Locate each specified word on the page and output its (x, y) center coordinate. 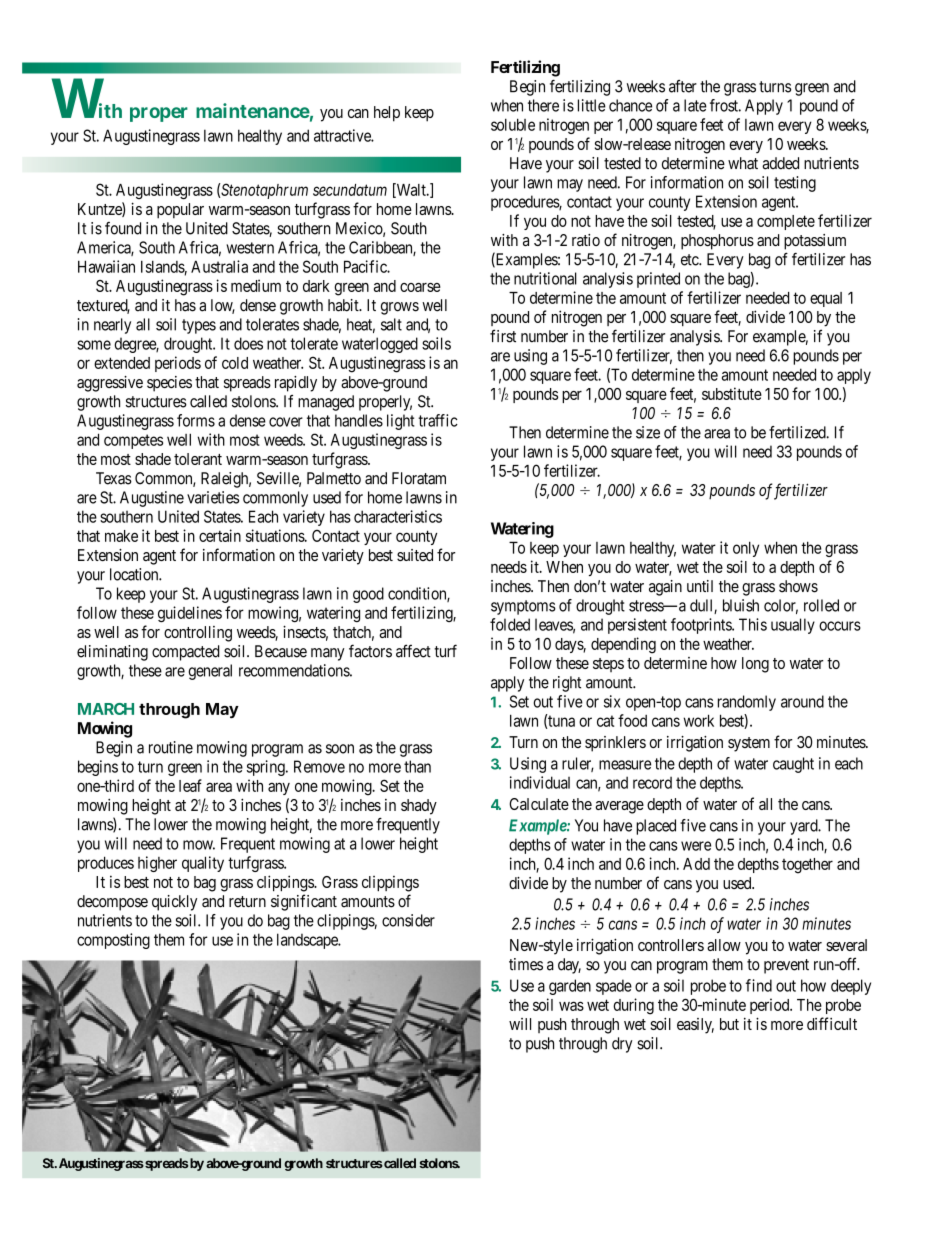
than (417, 766)
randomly (747, 703)
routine (171, 747)
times (526, 964)
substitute (732, 393)
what (743, 163)
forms (196, 420)
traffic (438, 420)
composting (113, 941)
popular (180, 211)
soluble (513, 124)
